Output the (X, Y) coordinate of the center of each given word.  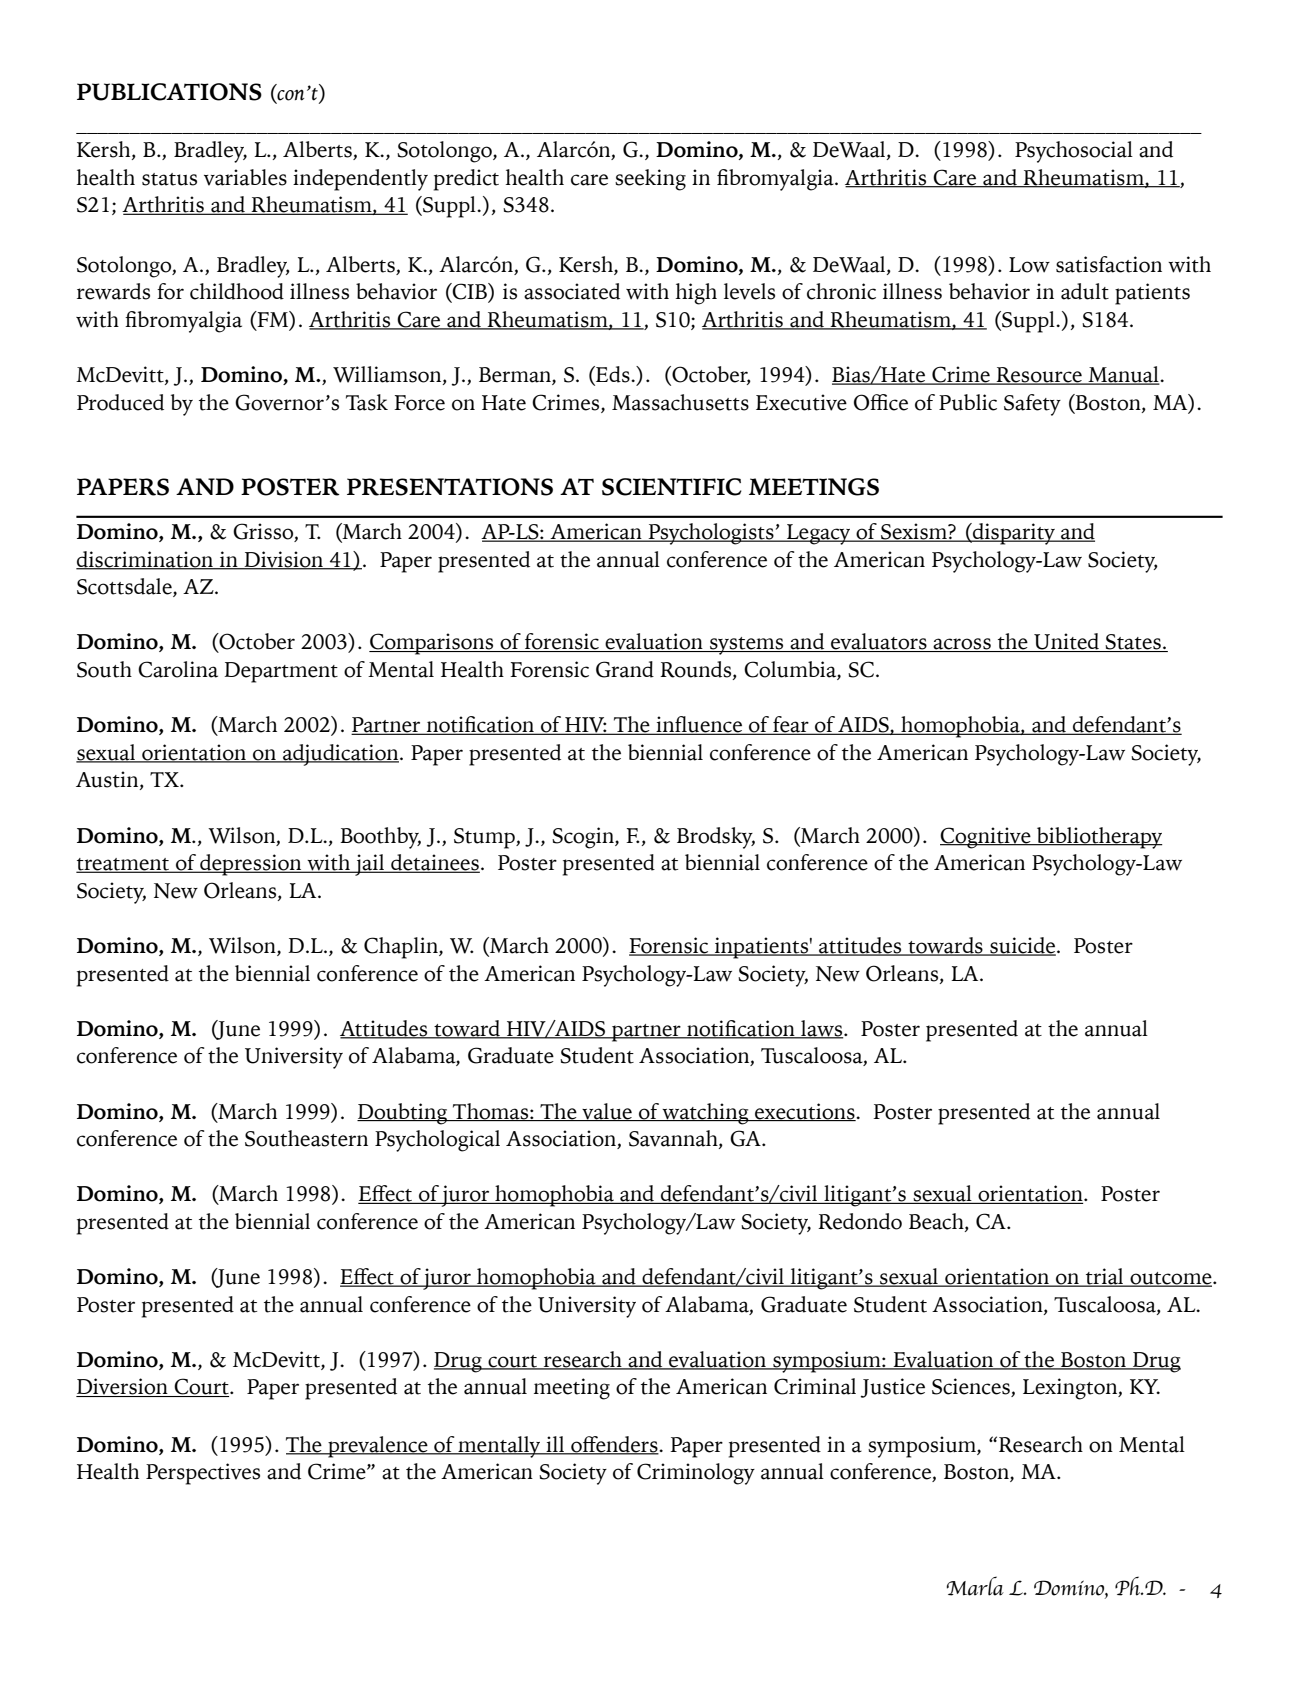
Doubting (403, 1114)
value (607, 1112)
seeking (650, 180)
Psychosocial (1074, 152)
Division (284, 560)
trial (1105, 1277)
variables (245, 177)
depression (251, 865)
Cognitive (986, 838)
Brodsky (716, 838)
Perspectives (203, 1474)
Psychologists (711, 534)
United (1066, 642)
